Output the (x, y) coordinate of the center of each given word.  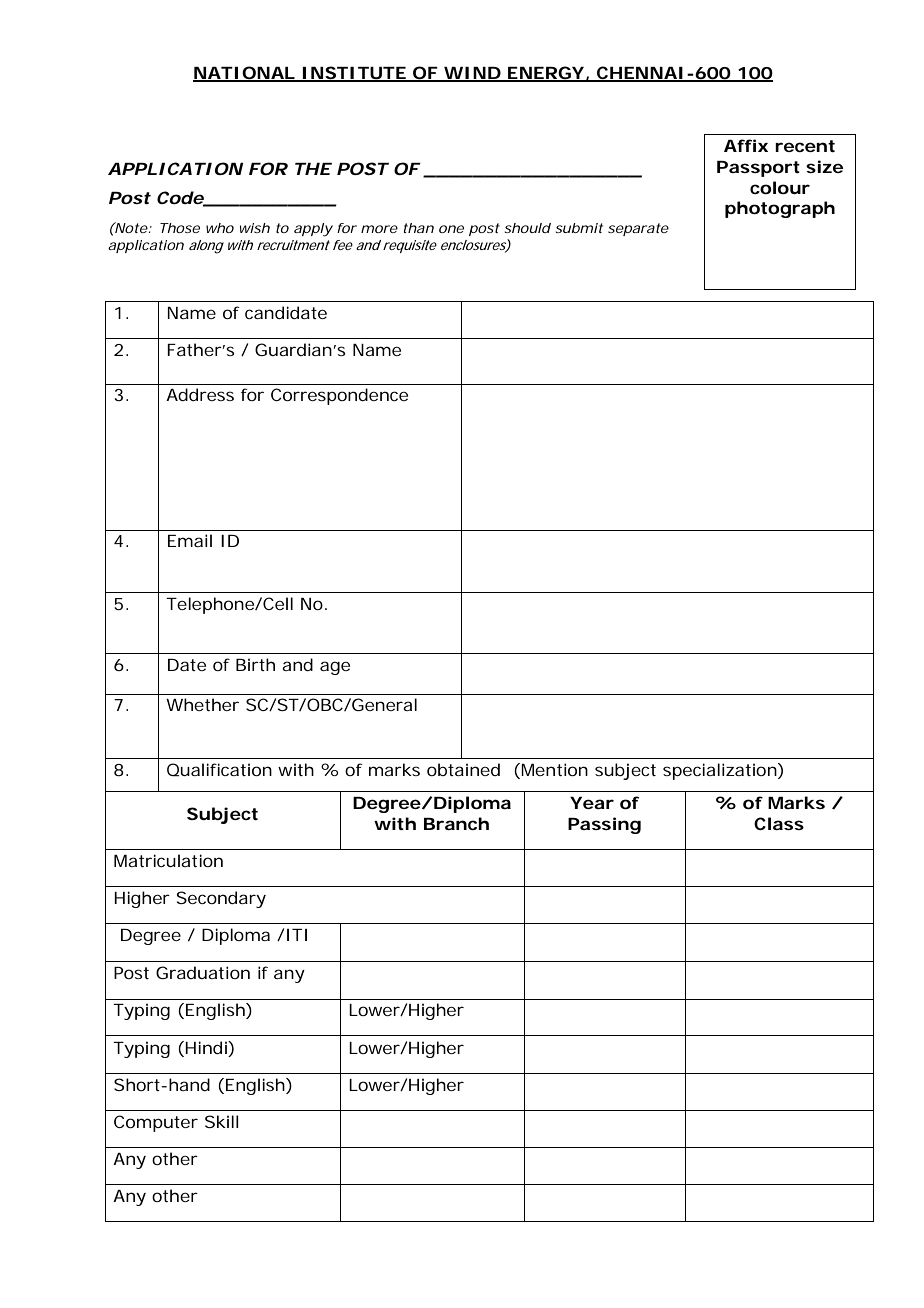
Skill (222, 1121)
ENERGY (545, 73)
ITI (297, 935)
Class (779, 823)
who (220, 228)
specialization (720, 771)
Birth (255, 664)
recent (805, 146)
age (335, 668)
